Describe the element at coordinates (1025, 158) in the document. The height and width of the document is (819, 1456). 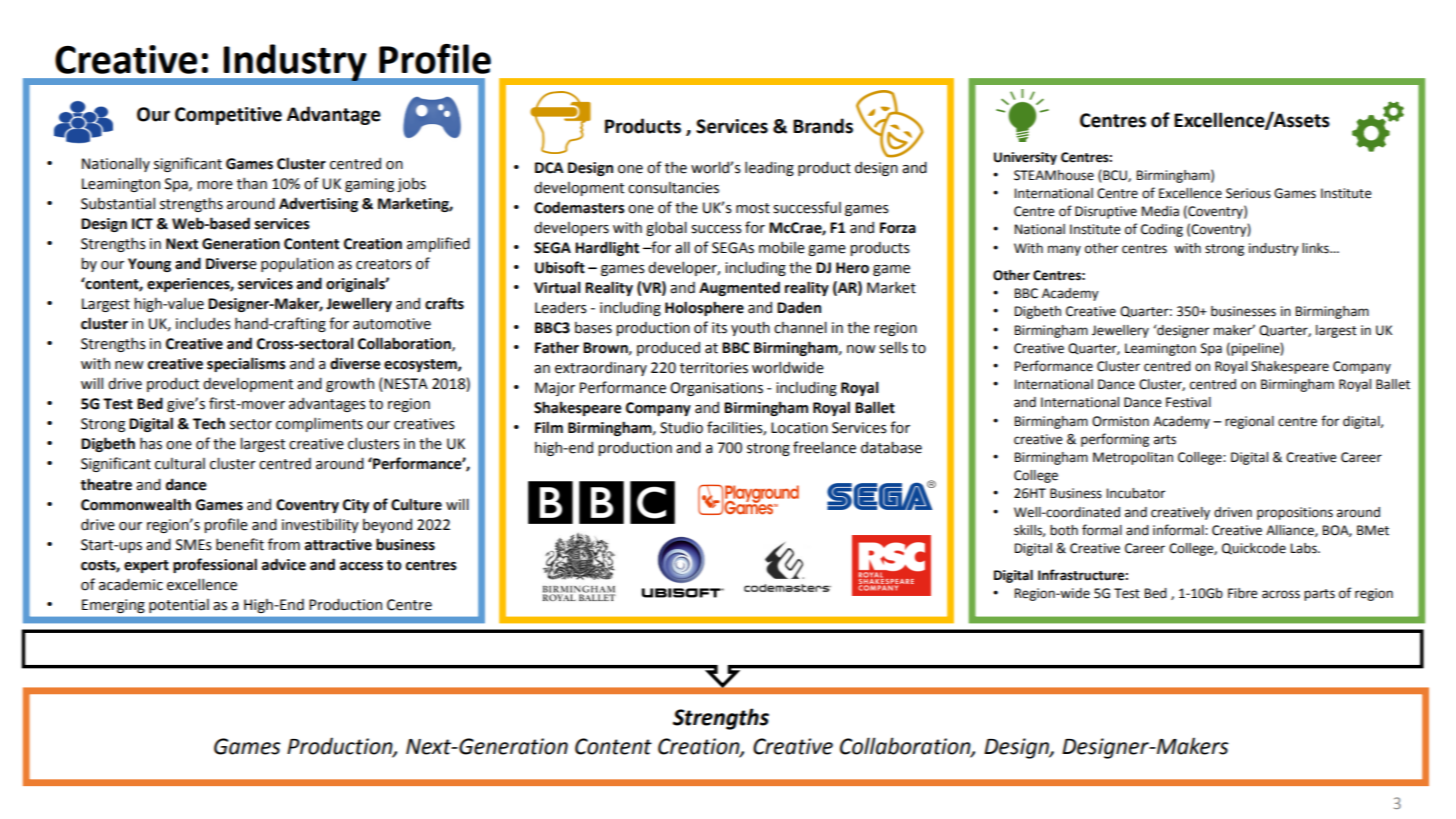
I see `University` at that location.
